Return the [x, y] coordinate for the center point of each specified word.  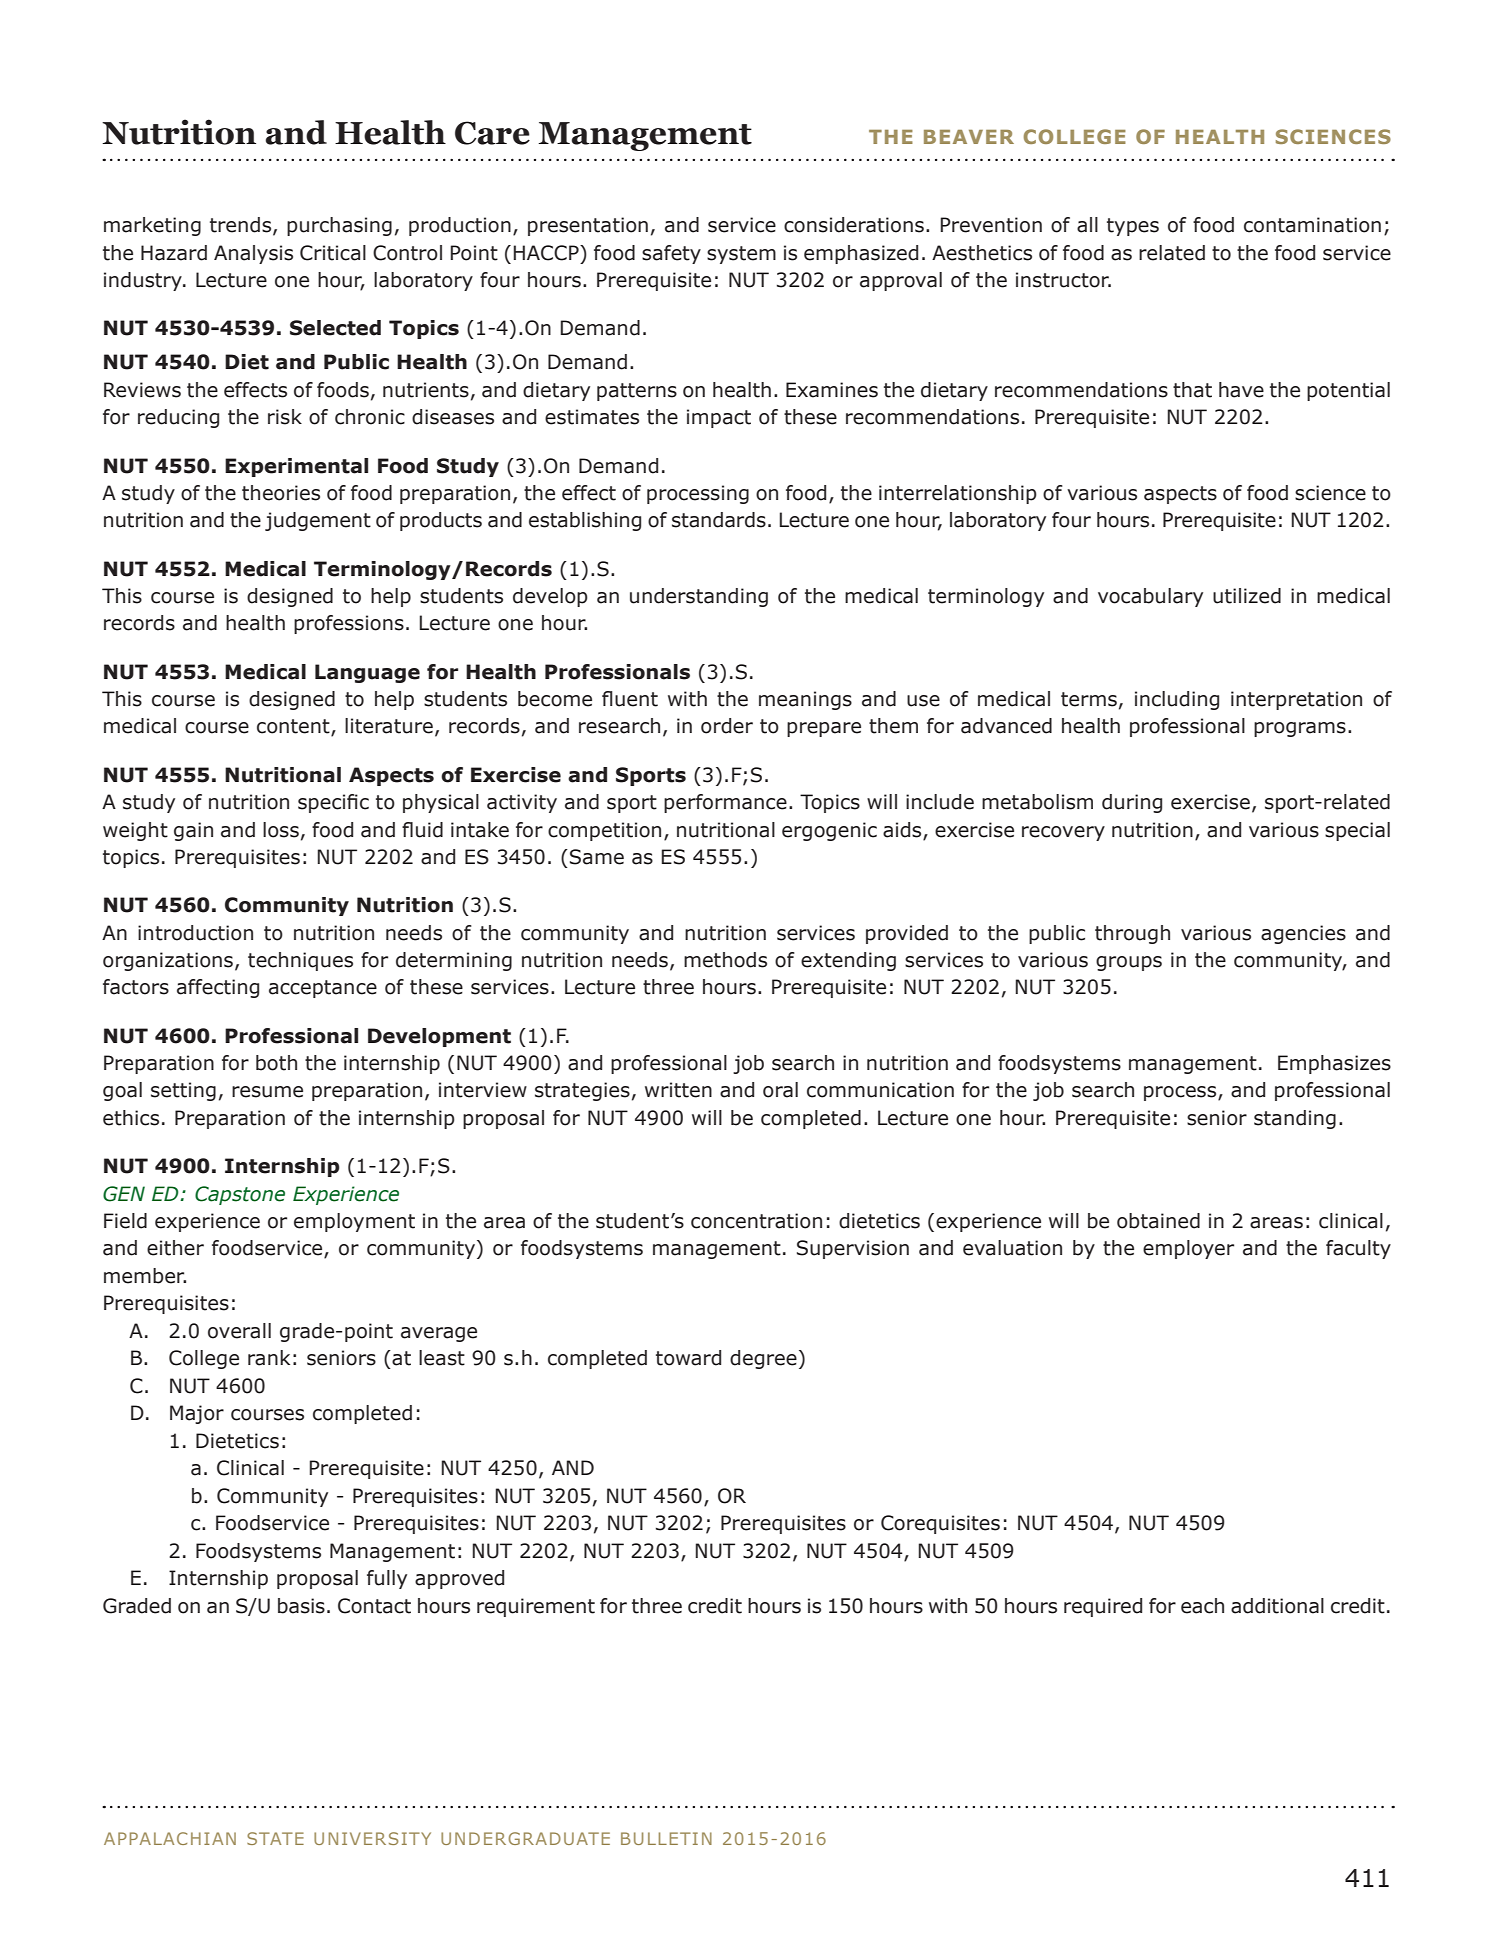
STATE [275, 1838]
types [1133, 227]
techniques [300, 961]
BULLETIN [666, 1838]
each [1202, 1606]
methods [725, 960]
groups [1129, 963]
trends [242, 226]
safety [671, 254]
